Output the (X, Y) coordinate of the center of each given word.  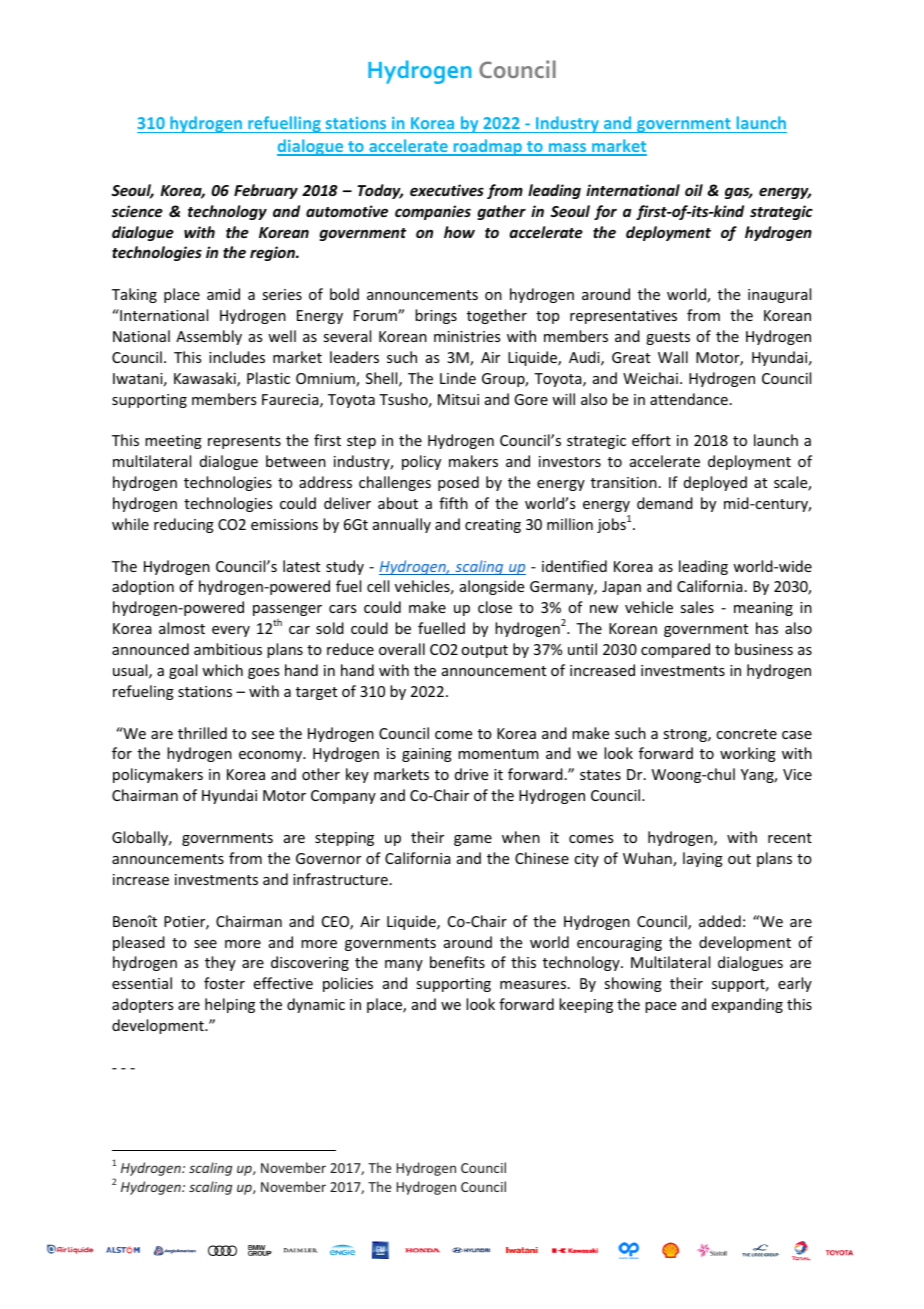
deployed (715, 483)
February (266, 191)
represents (244, 442)
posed (458, 483)
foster (224, 983)
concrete (746, 734)
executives (447, 190)
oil (694, 190)
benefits (457, 962)
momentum (498, 754)
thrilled (202, 733)
